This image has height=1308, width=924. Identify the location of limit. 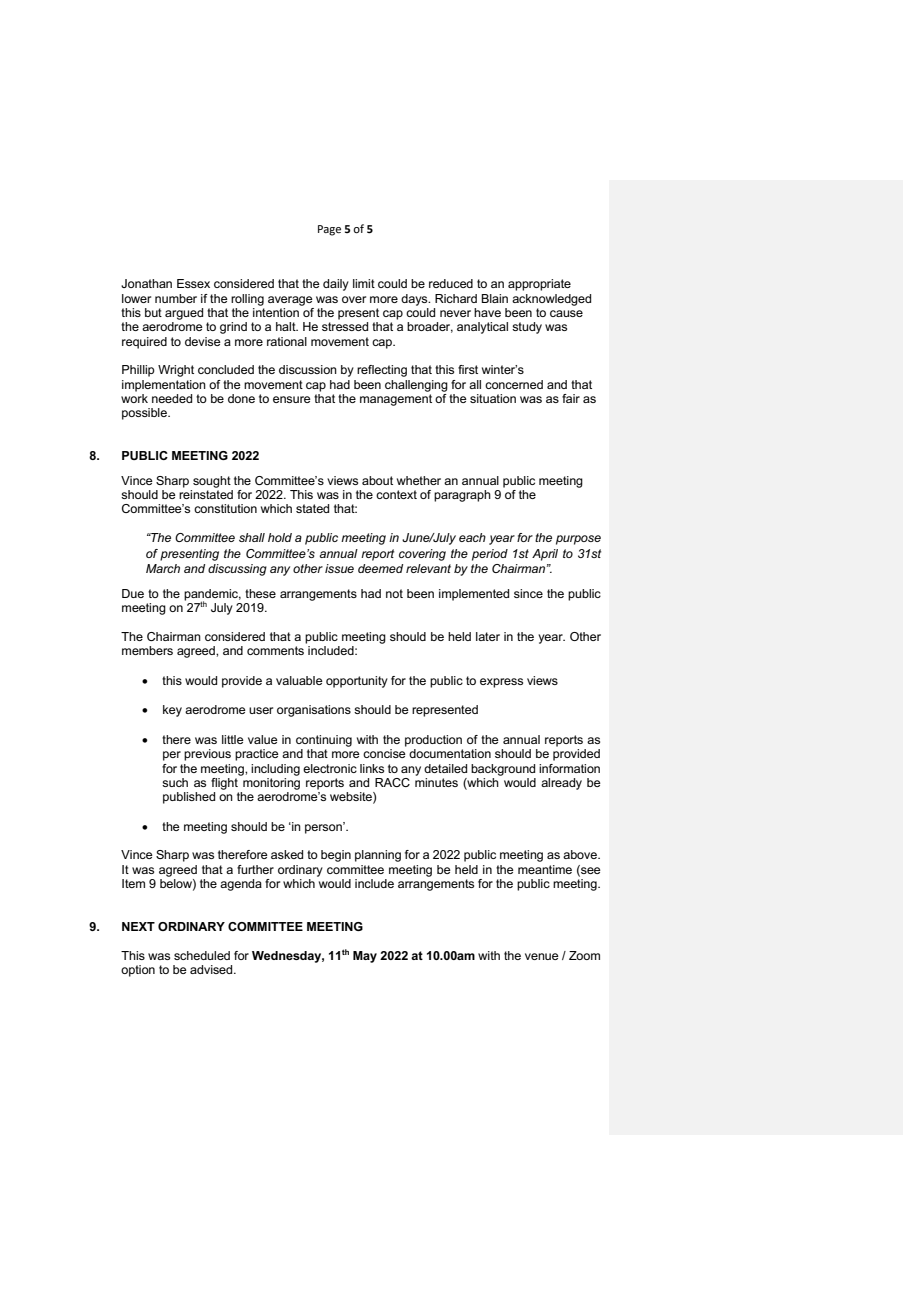
(364, 283).
